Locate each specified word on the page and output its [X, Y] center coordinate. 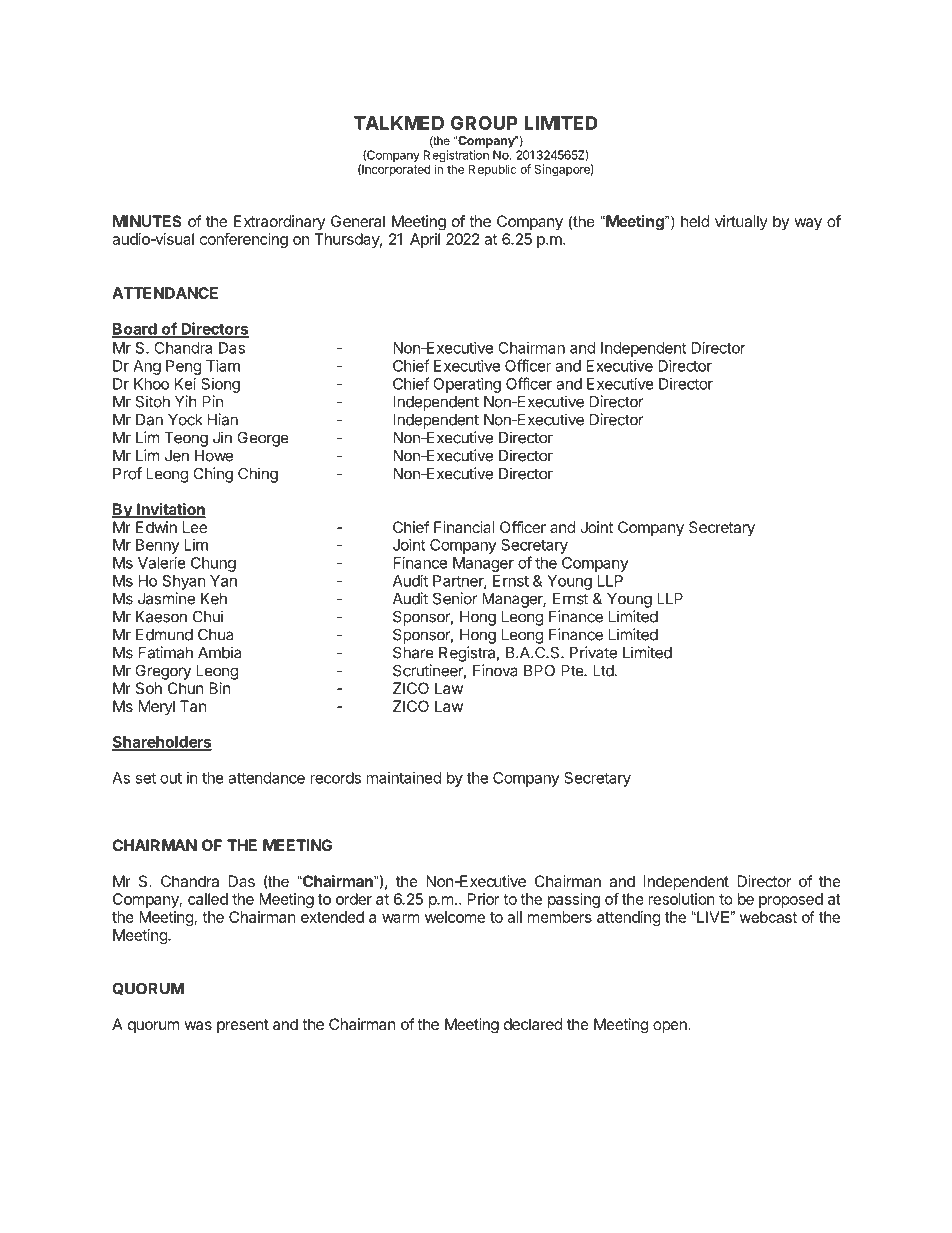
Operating [467, 385]
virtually [741, 223]
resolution [682, 899]
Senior [455, 598]
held [695, 221]
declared [533, 1024]
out [171, 778]
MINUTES [147, 221]
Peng [183, 367]
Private [593, 652]
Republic [492, 170]
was [198, 1025]
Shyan [184, 582]
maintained [403, 778]
